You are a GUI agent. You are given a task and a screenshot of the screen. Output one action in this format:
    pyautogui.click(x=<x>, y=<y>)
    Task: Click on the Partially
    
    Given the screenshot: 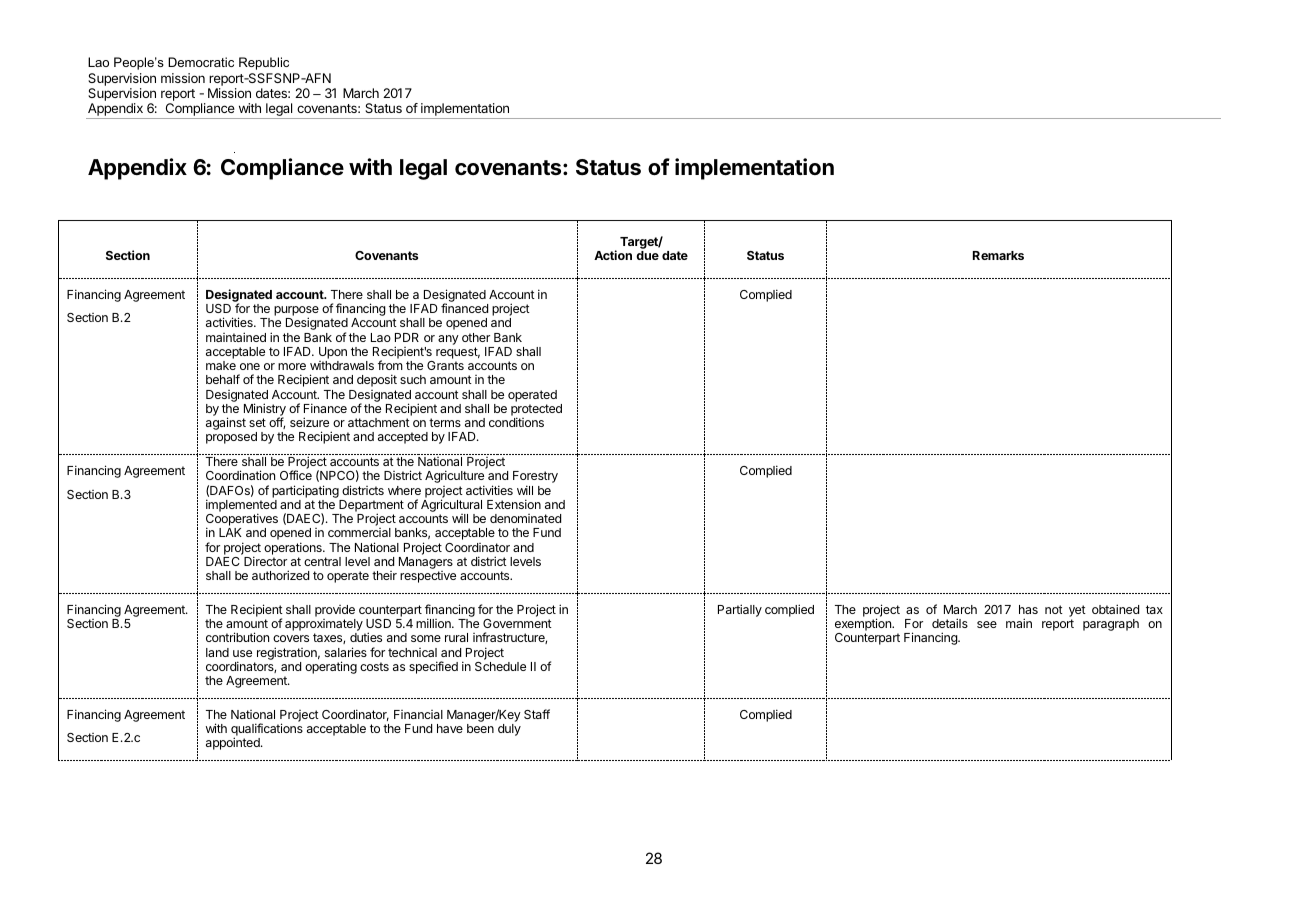 What is the action you would take?
    pyautogui.click(x=740, y=610)
